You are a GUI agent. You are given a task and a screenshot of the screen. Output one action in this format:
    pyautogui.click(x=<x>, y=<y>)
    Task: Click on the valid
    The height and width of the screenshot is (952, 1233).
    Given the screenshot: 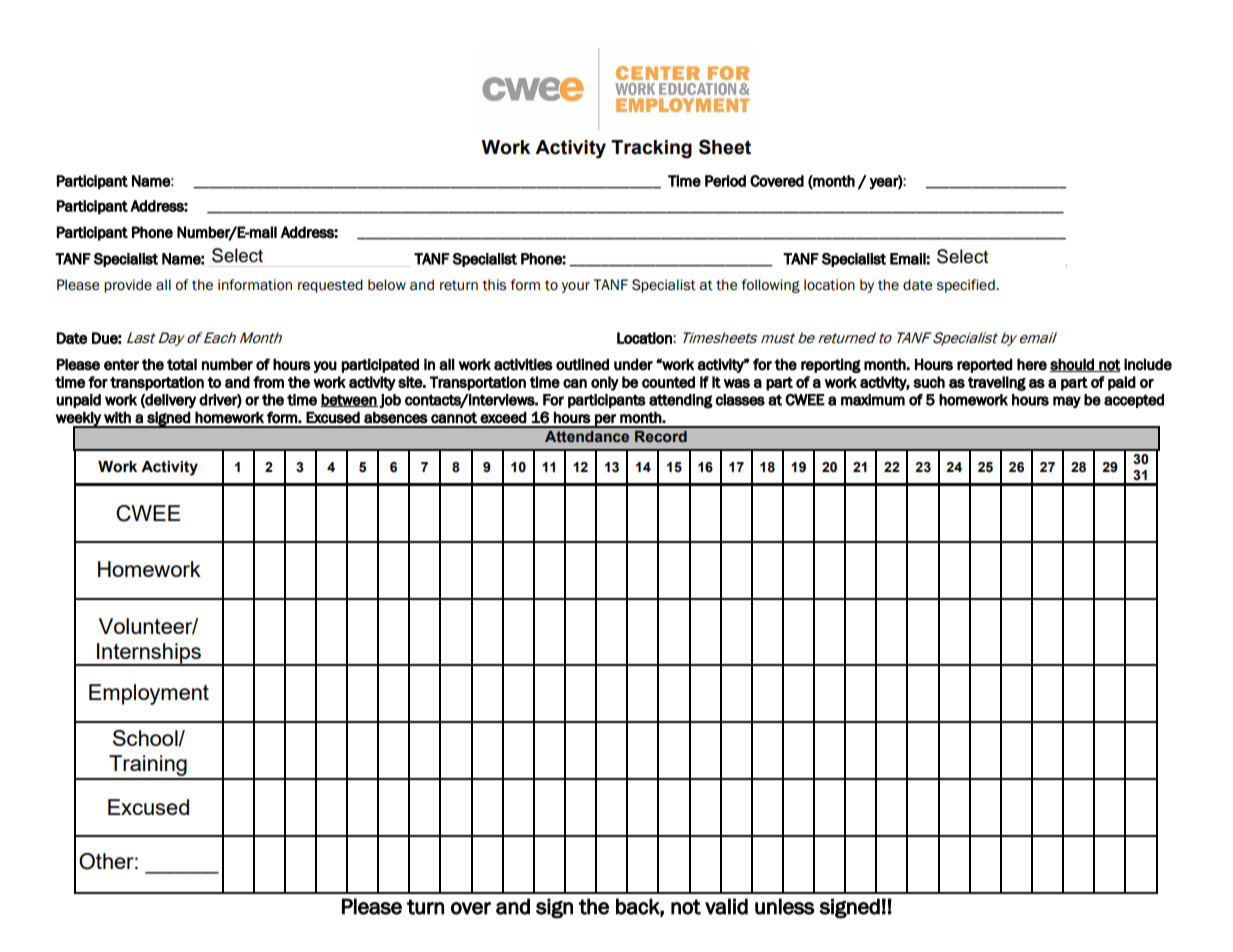 What is the action you would take?
    pyautogui.click(x=726, y=906)
